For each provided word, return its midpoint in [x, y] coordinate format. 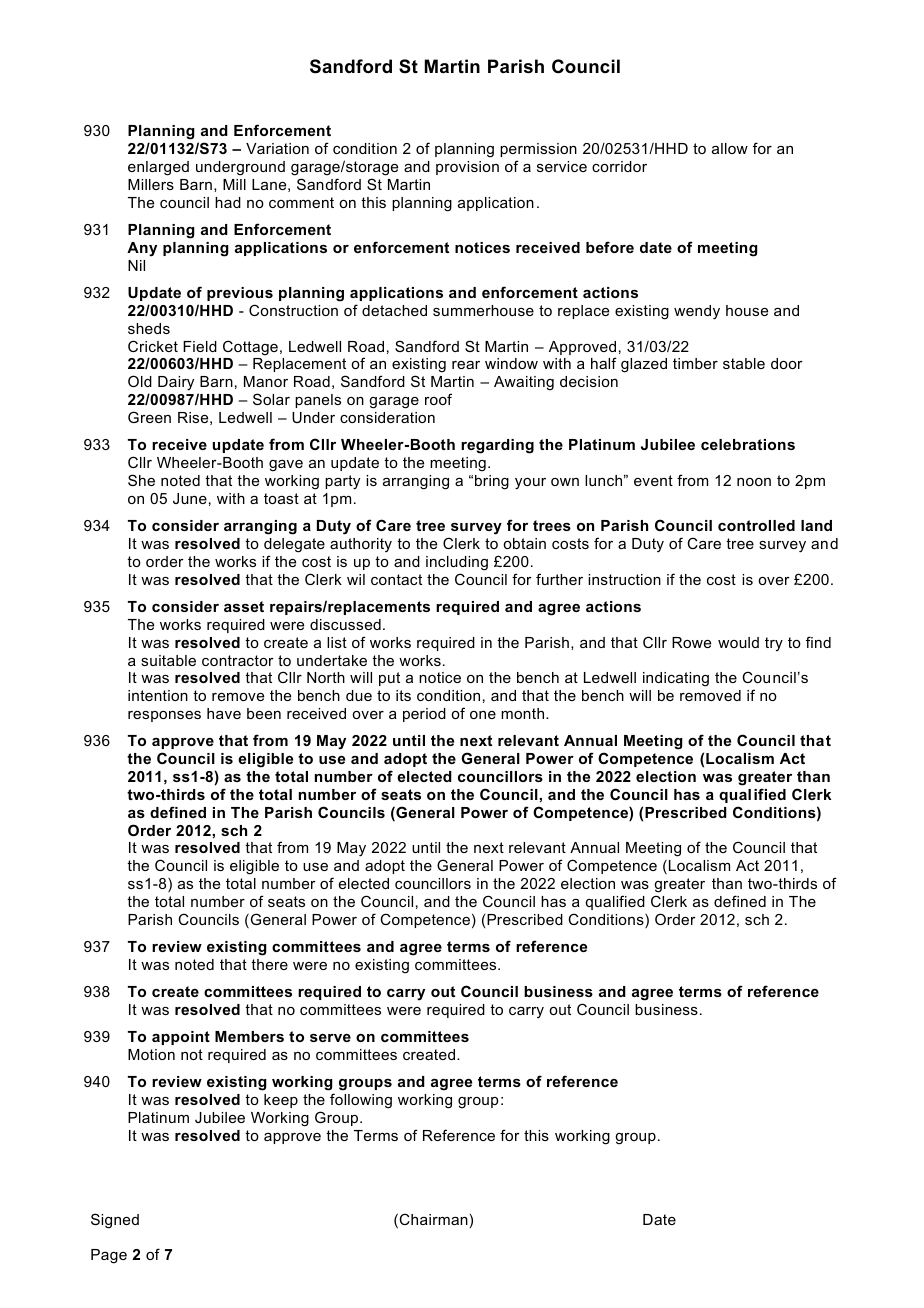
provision [467, 168]
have [224, 713]
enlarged [158, 168]
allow [730, 148]
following [361, 1101]
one [483, 715]
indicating [676, 679]
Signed [115, 1221]
